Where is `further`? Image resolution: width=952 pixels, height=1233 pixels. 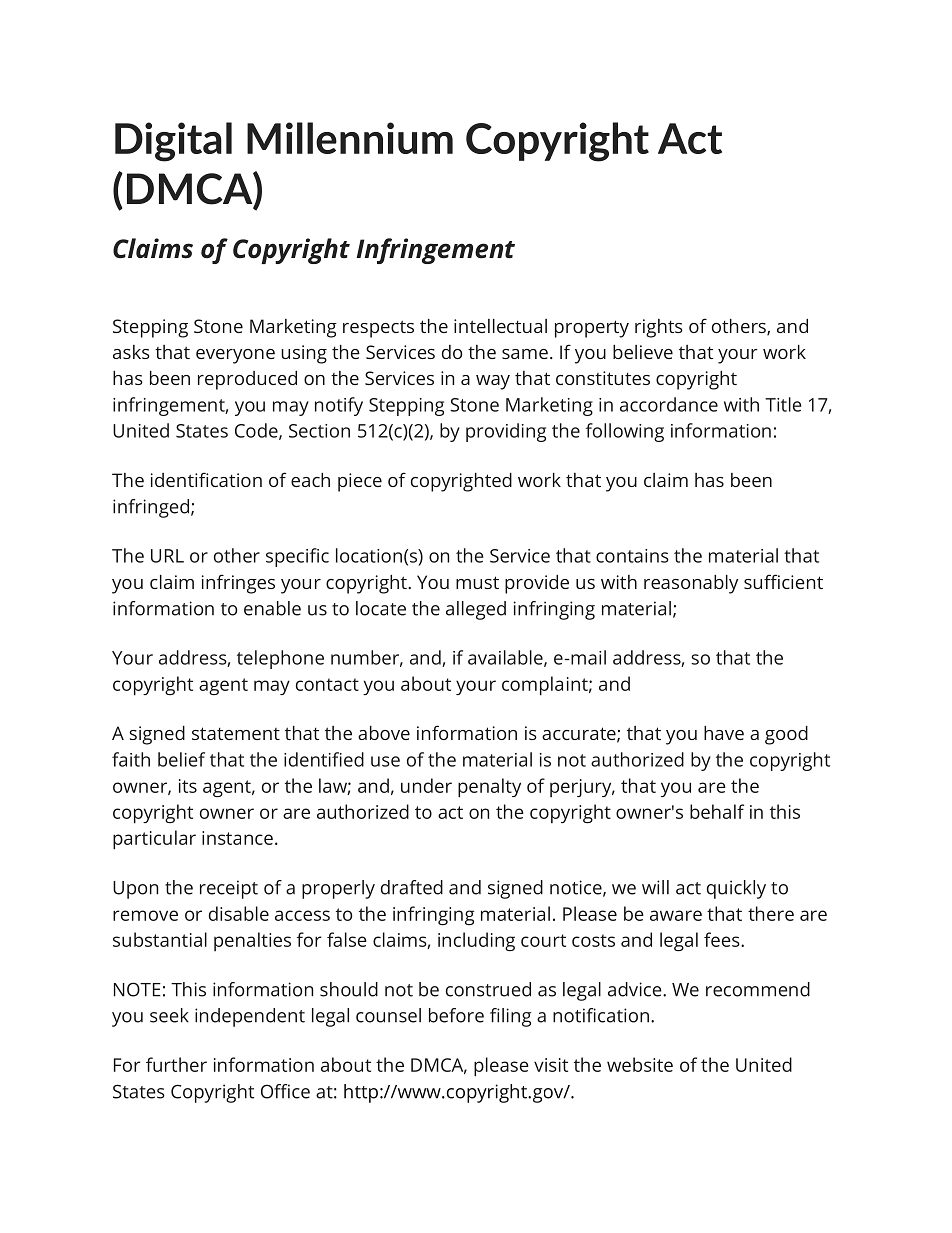 further is located at coordinates (176, 1064).
